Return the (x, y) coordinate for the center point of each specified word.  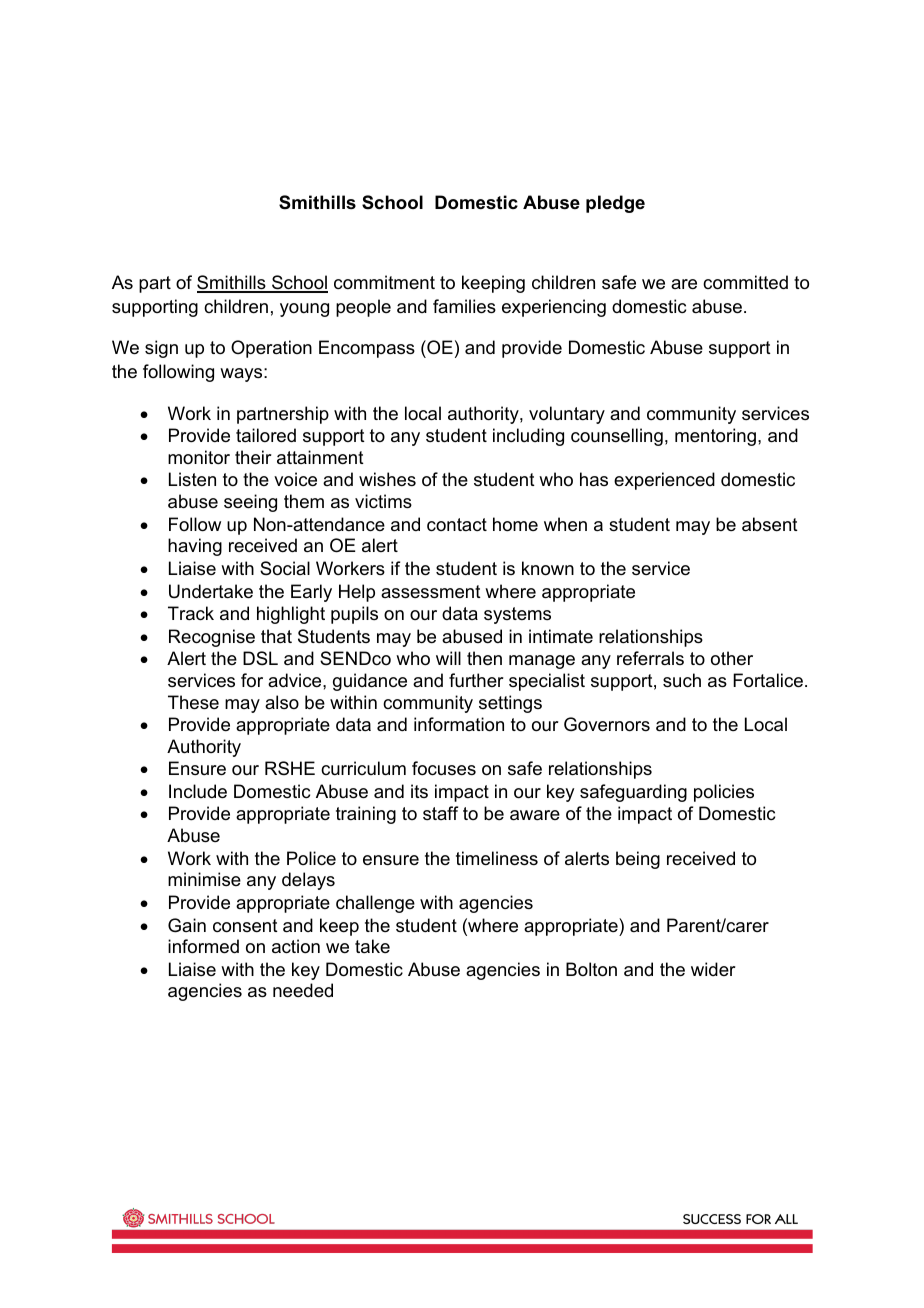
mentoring (715, 437)
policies (724, 793)
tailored (266, 435)
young (304, 310)
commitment (384, 282)
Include (198, 791)
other (732, 658)
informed (203, 946)
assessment (431, 592)
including (528, 437)
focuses (444, 768)
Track (191, 613)
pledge (615, 204)
